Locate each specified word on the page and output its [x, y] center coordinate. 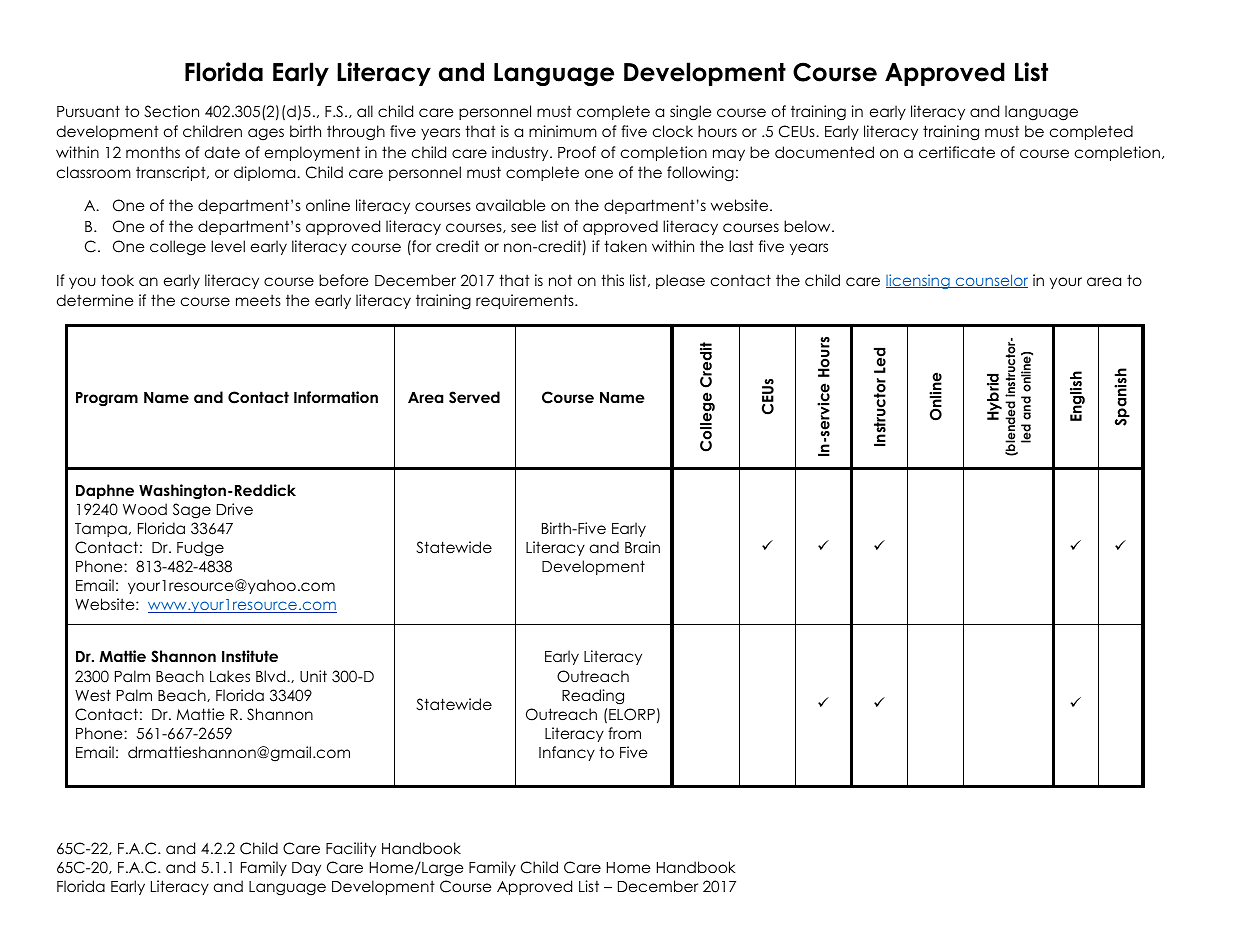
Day [306, 869]
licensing [919, 281]
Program [107, 399]
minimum [563, 131]
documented [824, 152]
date [222, 152]
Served [474, 397]
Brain [642, 547]
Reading [593, 697]
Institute [250, 656]
